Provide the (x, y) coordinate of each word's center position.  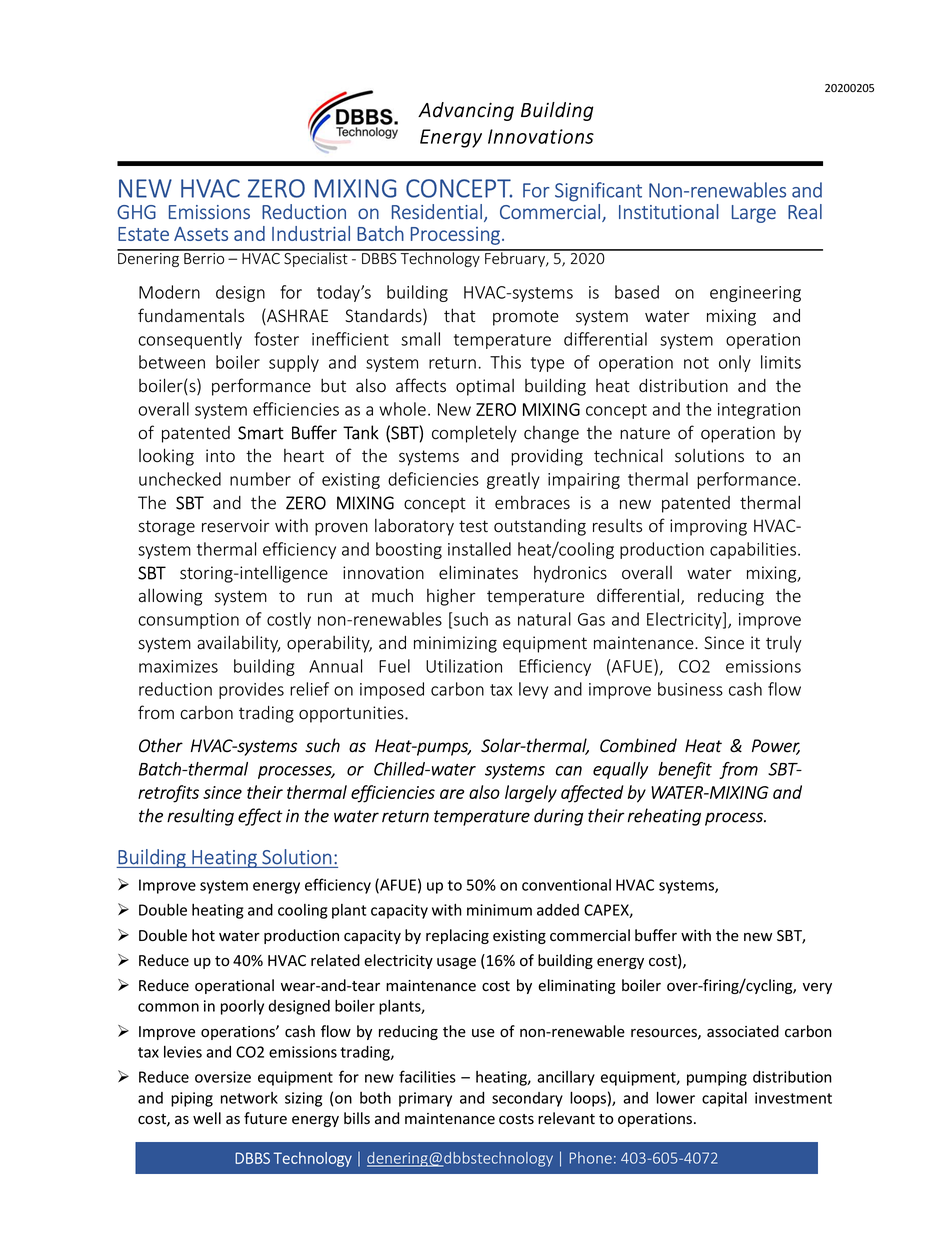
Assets (201, 234)
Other (161, 745)
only (735, 363)
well (207, 1118)
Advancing (466, 111)
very (817, 988)
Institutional (669, 211)
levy (533, 690)
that (459, 315)
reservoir (236, 526)
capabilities (754, 550)
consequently (190, 340)
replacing (457, 936)
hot (203, 935)
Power (776, 747)
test (473, 526)
